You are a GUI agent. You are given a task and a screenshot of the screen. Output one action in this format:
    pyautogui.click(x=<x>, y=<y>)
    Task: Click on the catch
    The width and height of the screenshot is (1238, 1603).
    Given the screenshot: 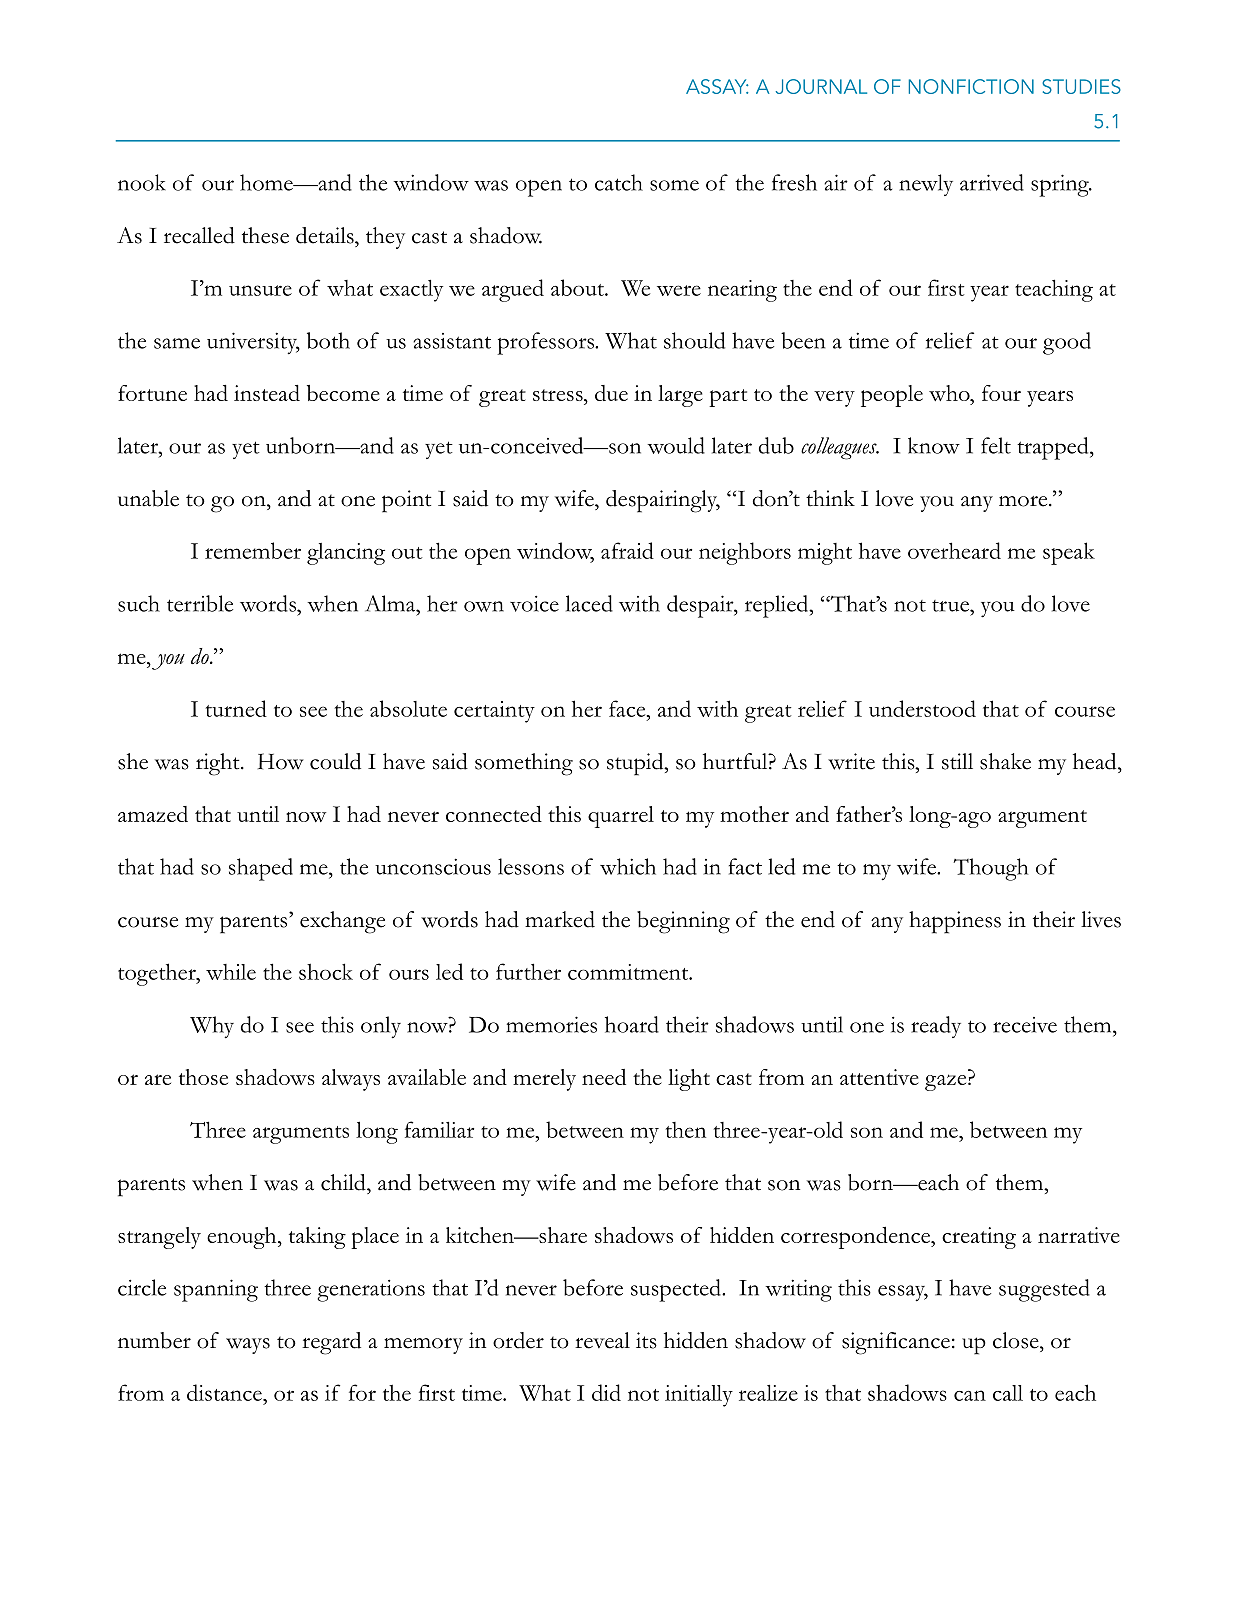 What is the action you would take?
    pyautogui.click(x=619, y=182)
